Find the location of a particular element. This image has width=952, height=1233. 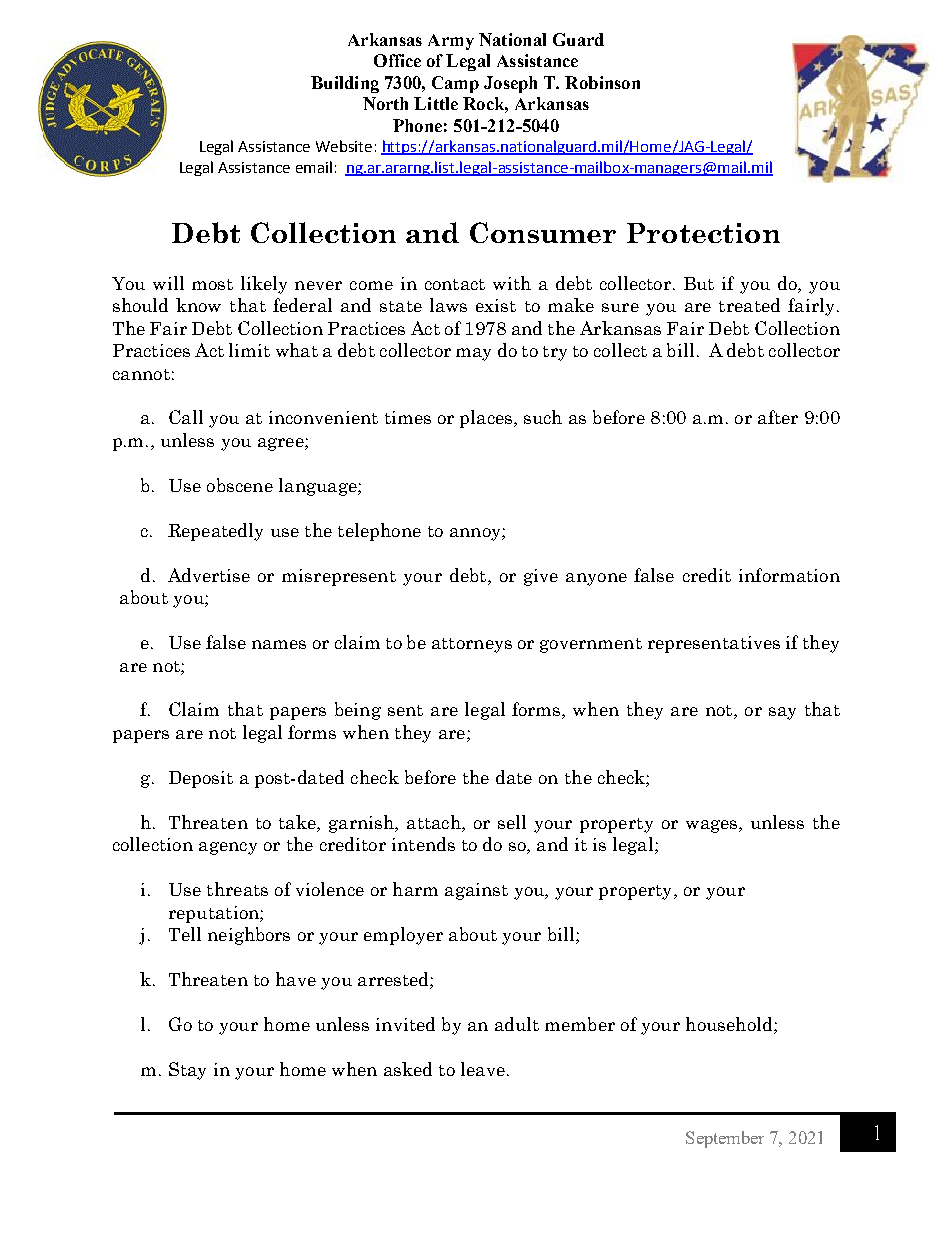

Camp is located at coordinates (455, 84).
